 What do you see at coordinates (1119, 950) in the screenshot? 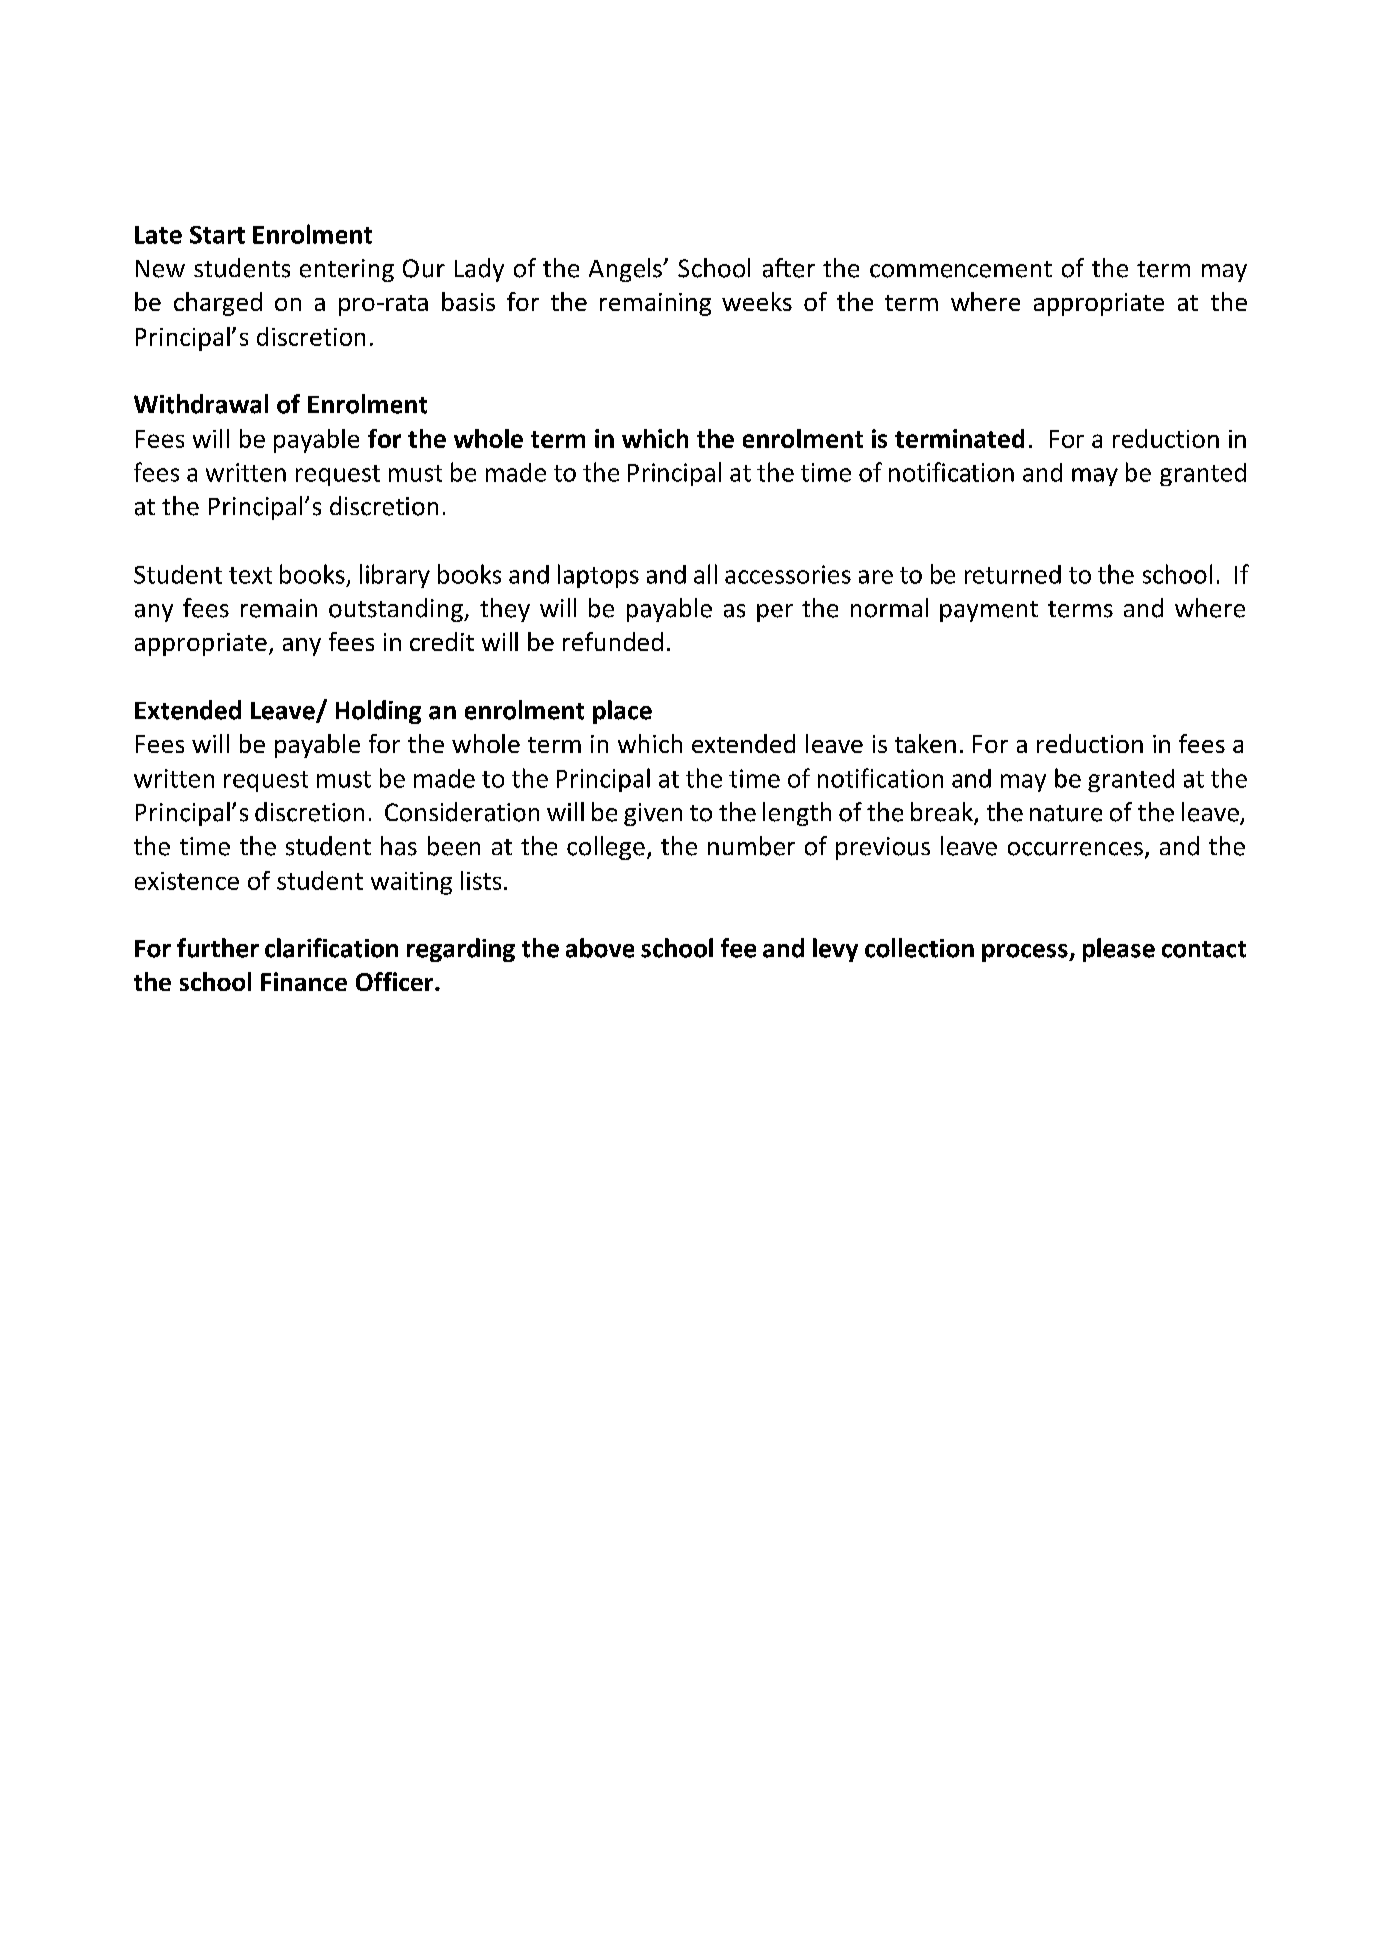
I see `please` at bounding box center [1119, 950].
